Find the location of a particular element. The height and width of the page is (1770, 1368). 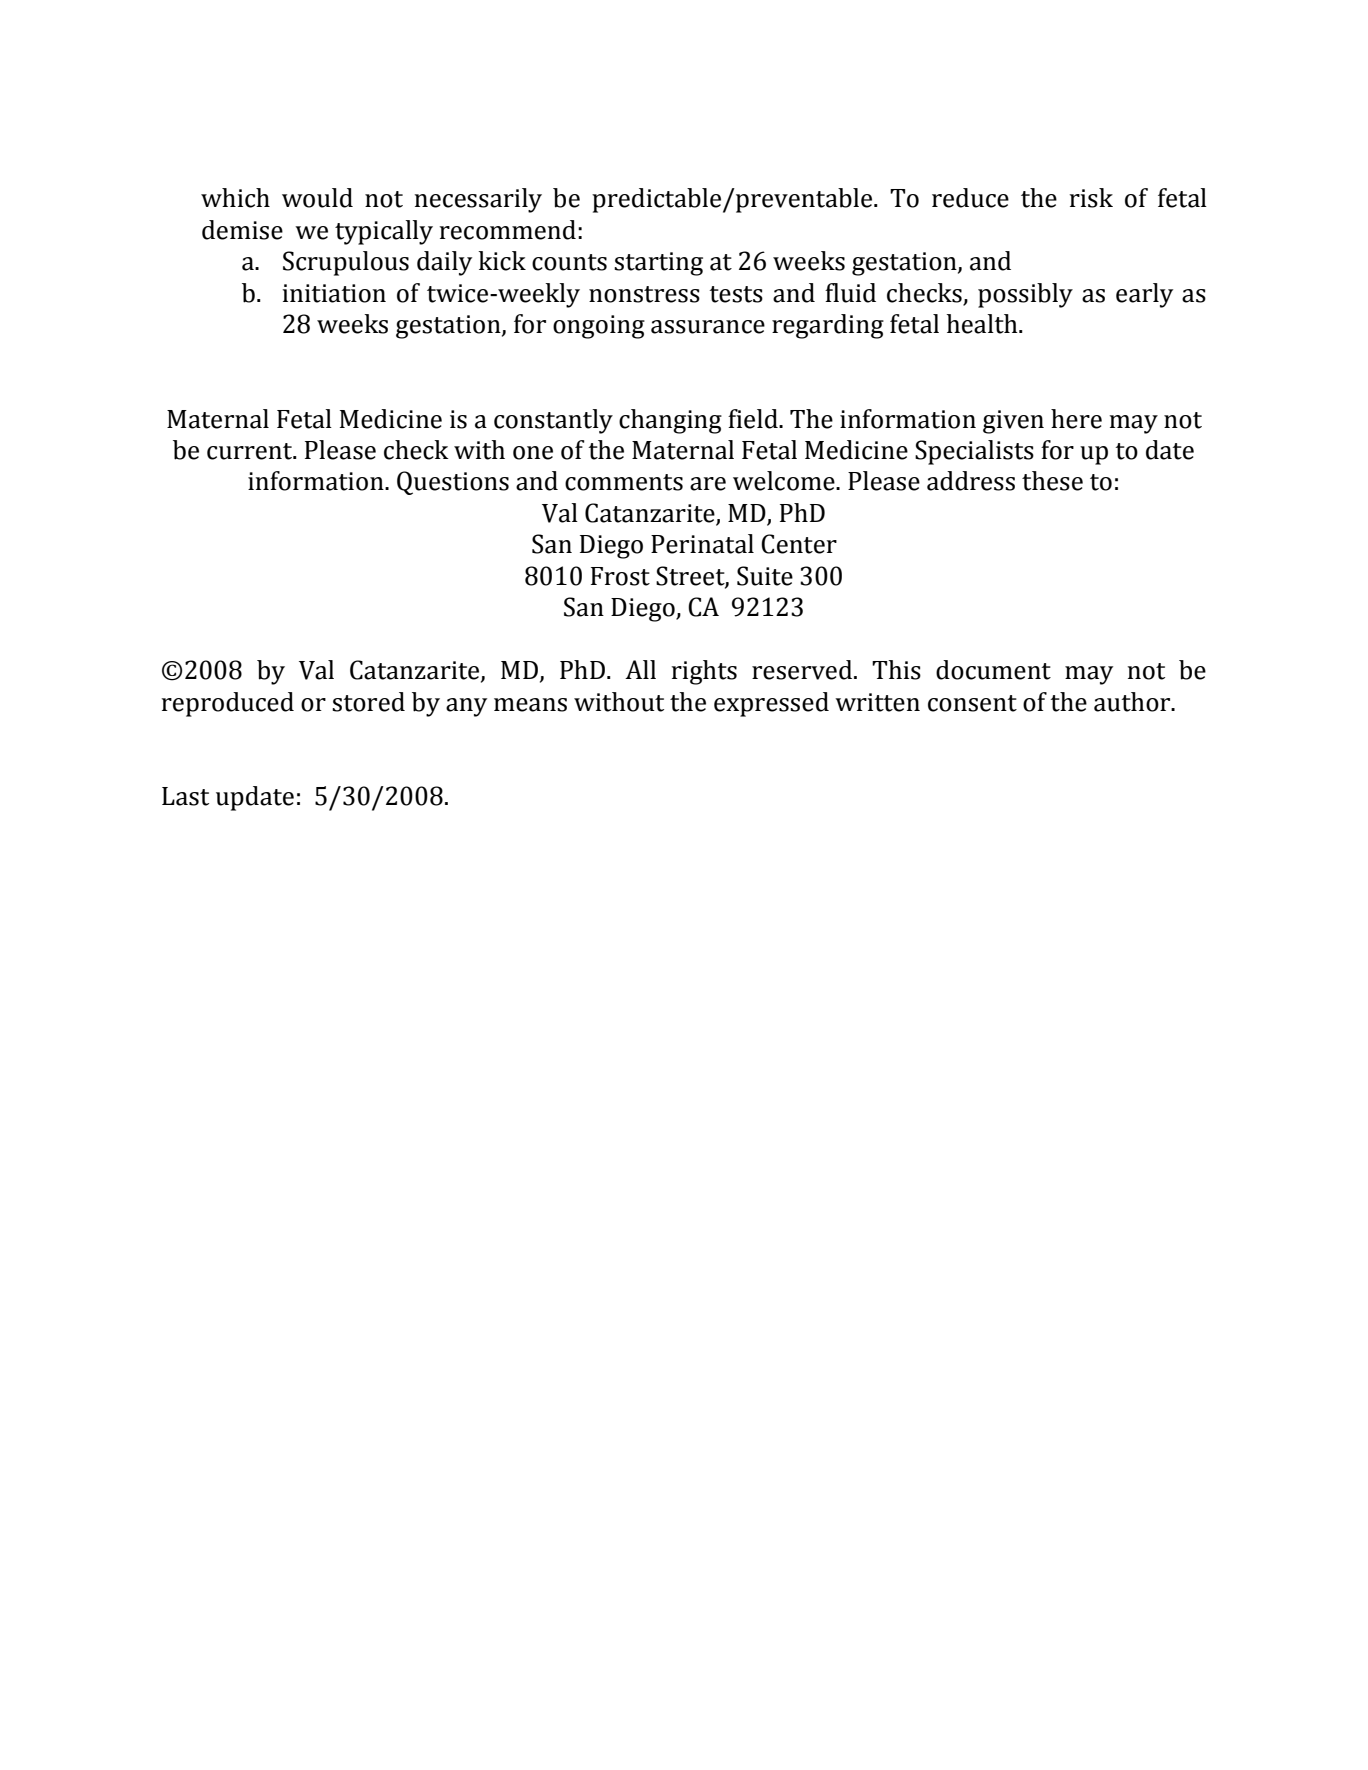

document is located at coordinates (993, 670).
